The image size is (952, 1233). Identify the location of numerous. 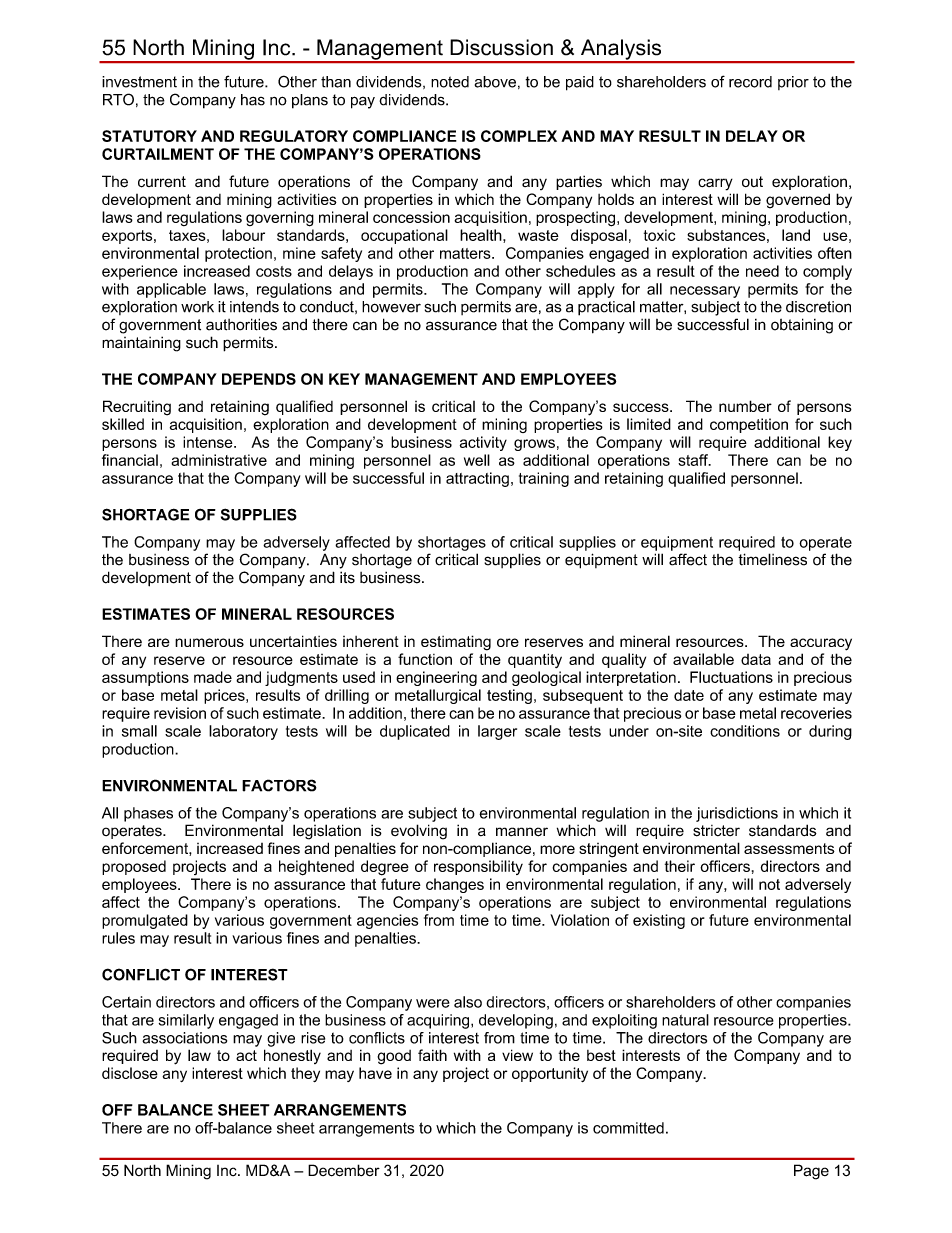
(209, 642).
